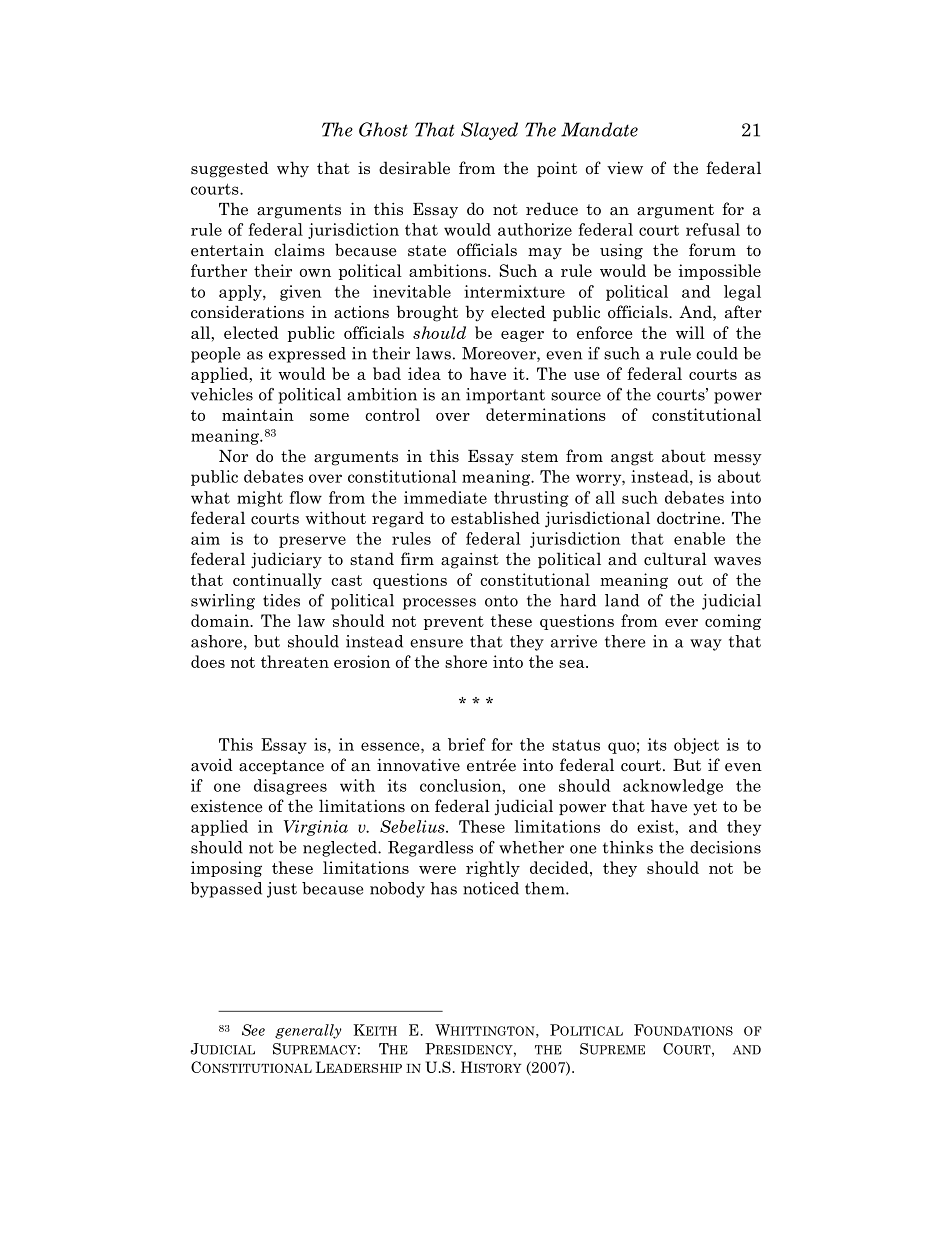  I want to click on why, so click(293, 169).
